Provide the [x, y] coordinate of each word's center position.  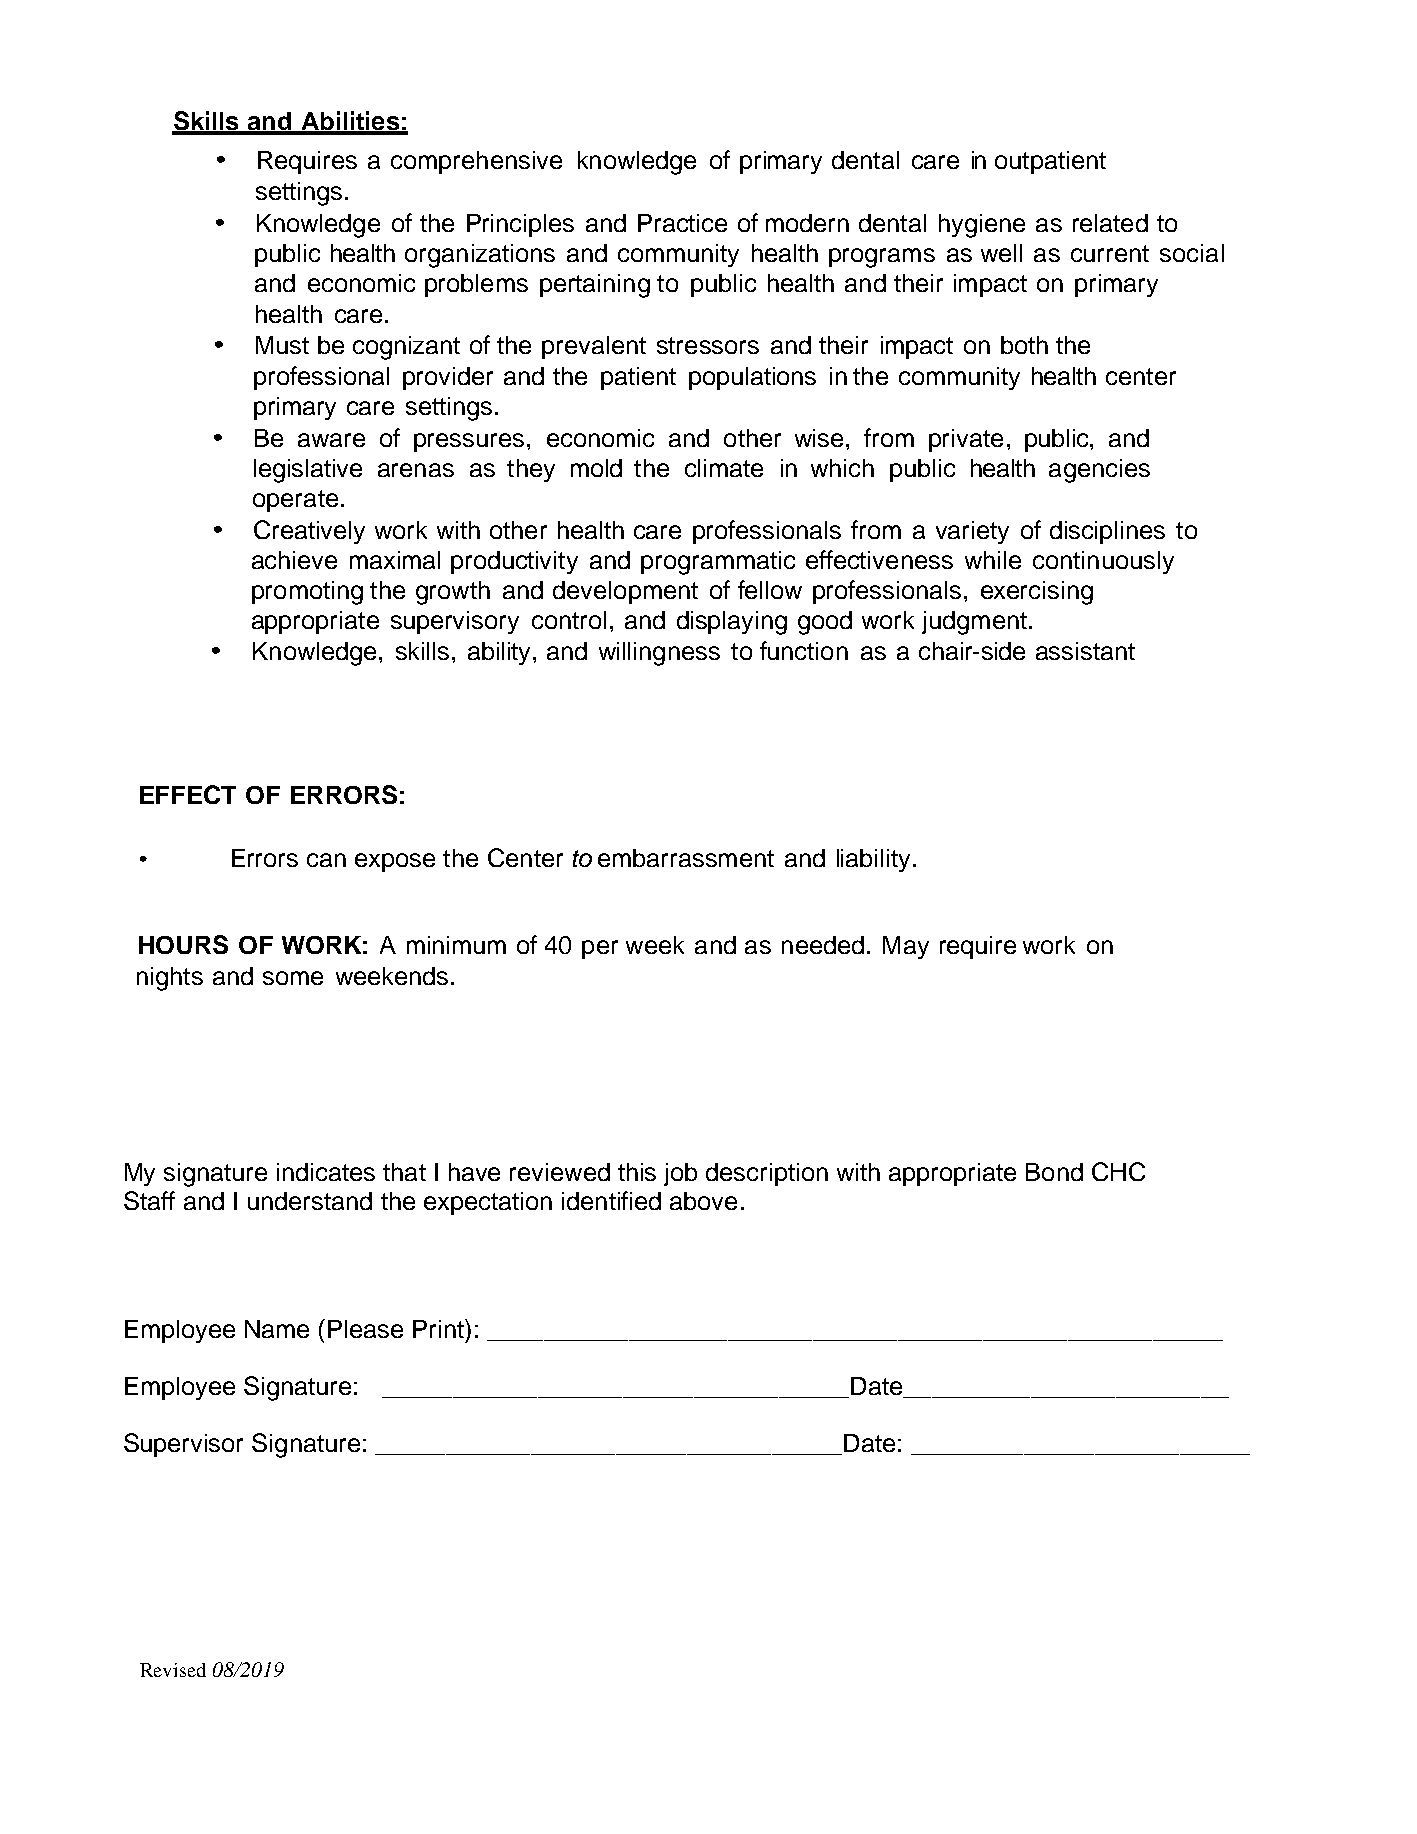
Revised [173, 1670]
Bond [1054, 1172]
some [293, 978]
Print [439, 1328]
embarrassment [686, 858]
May [906, 947]
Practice [682, 223]
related [1110, 223]
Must [282, 345]
